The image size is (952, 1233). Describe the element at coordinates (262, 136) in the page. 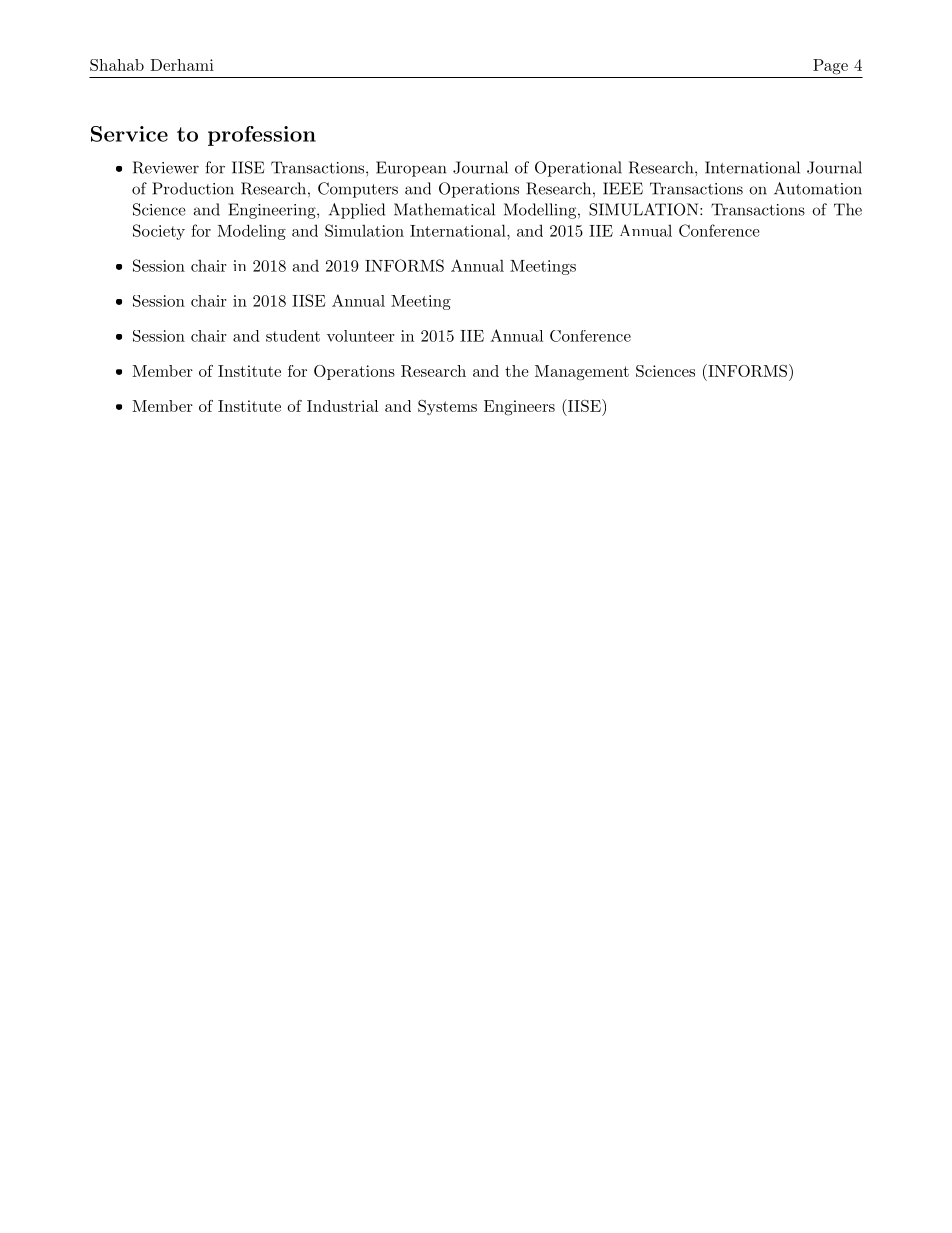

I see `profession` at that location.
